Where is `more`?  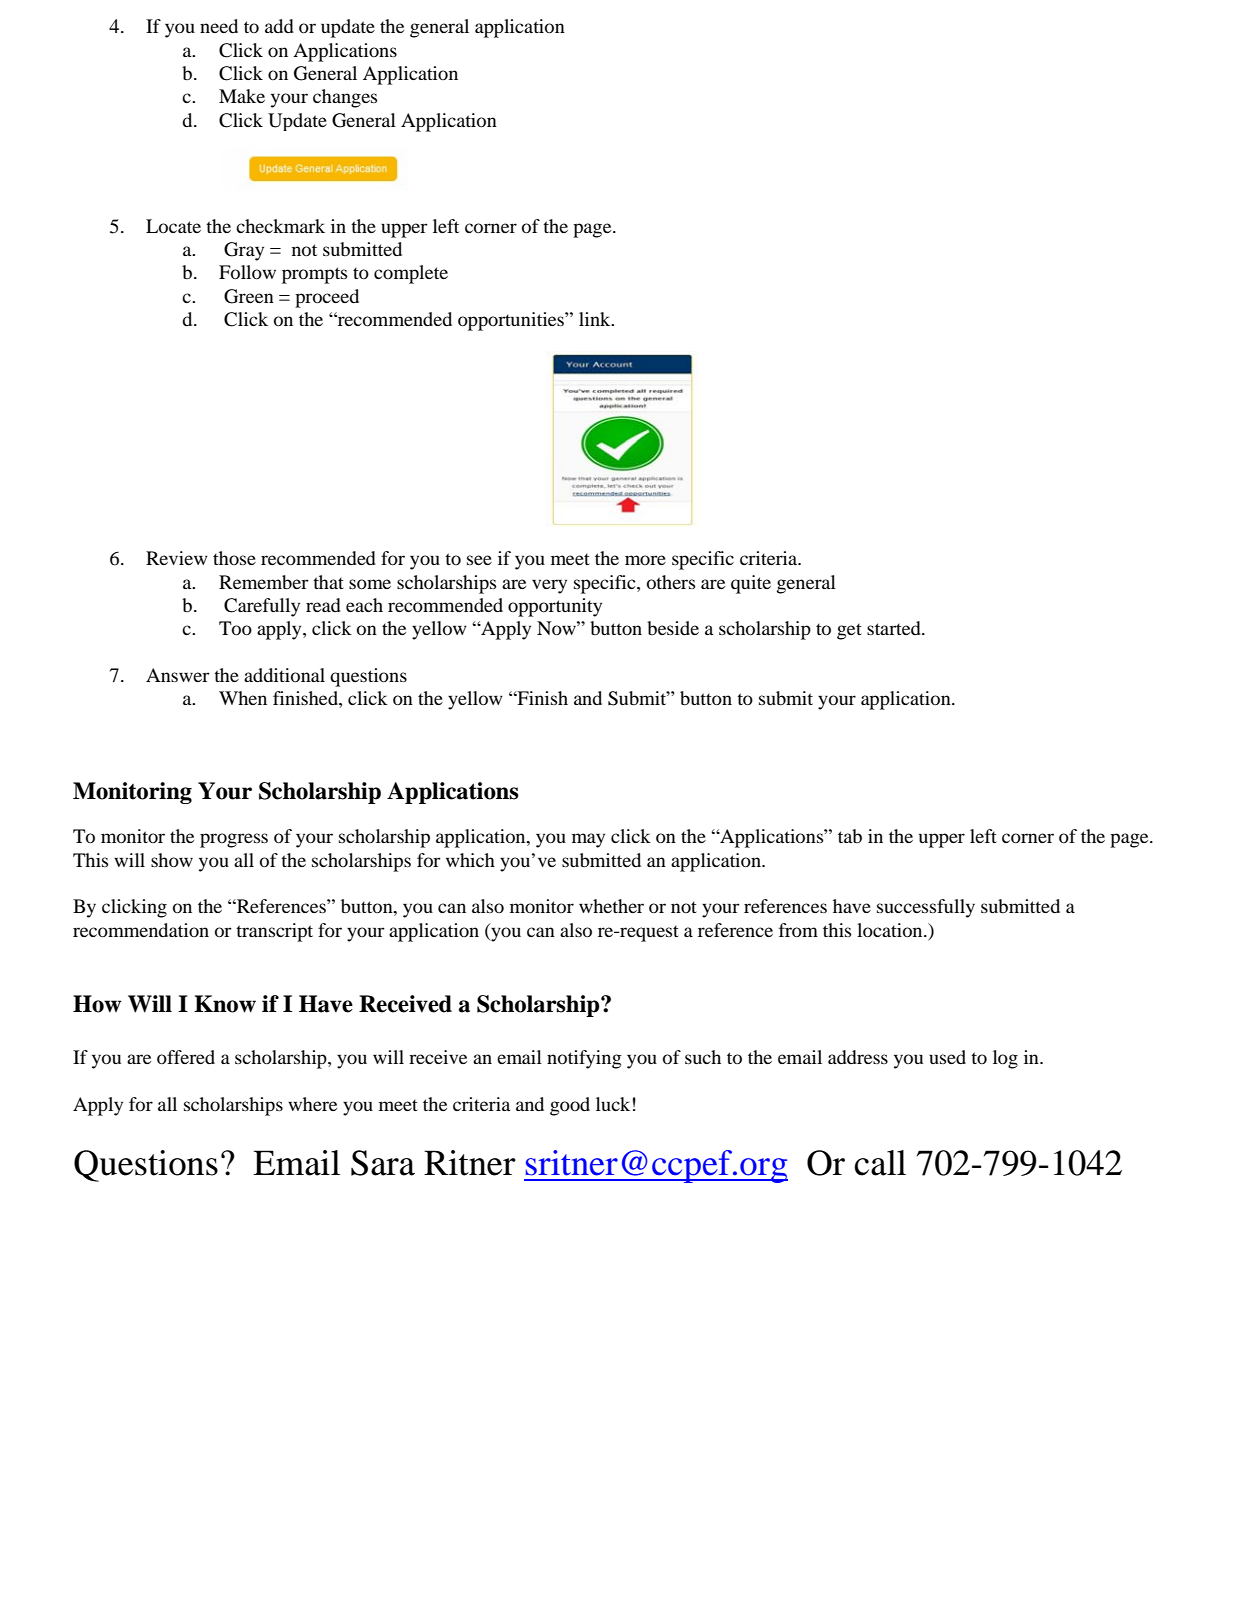 more is located at coordinates (645, 560).
